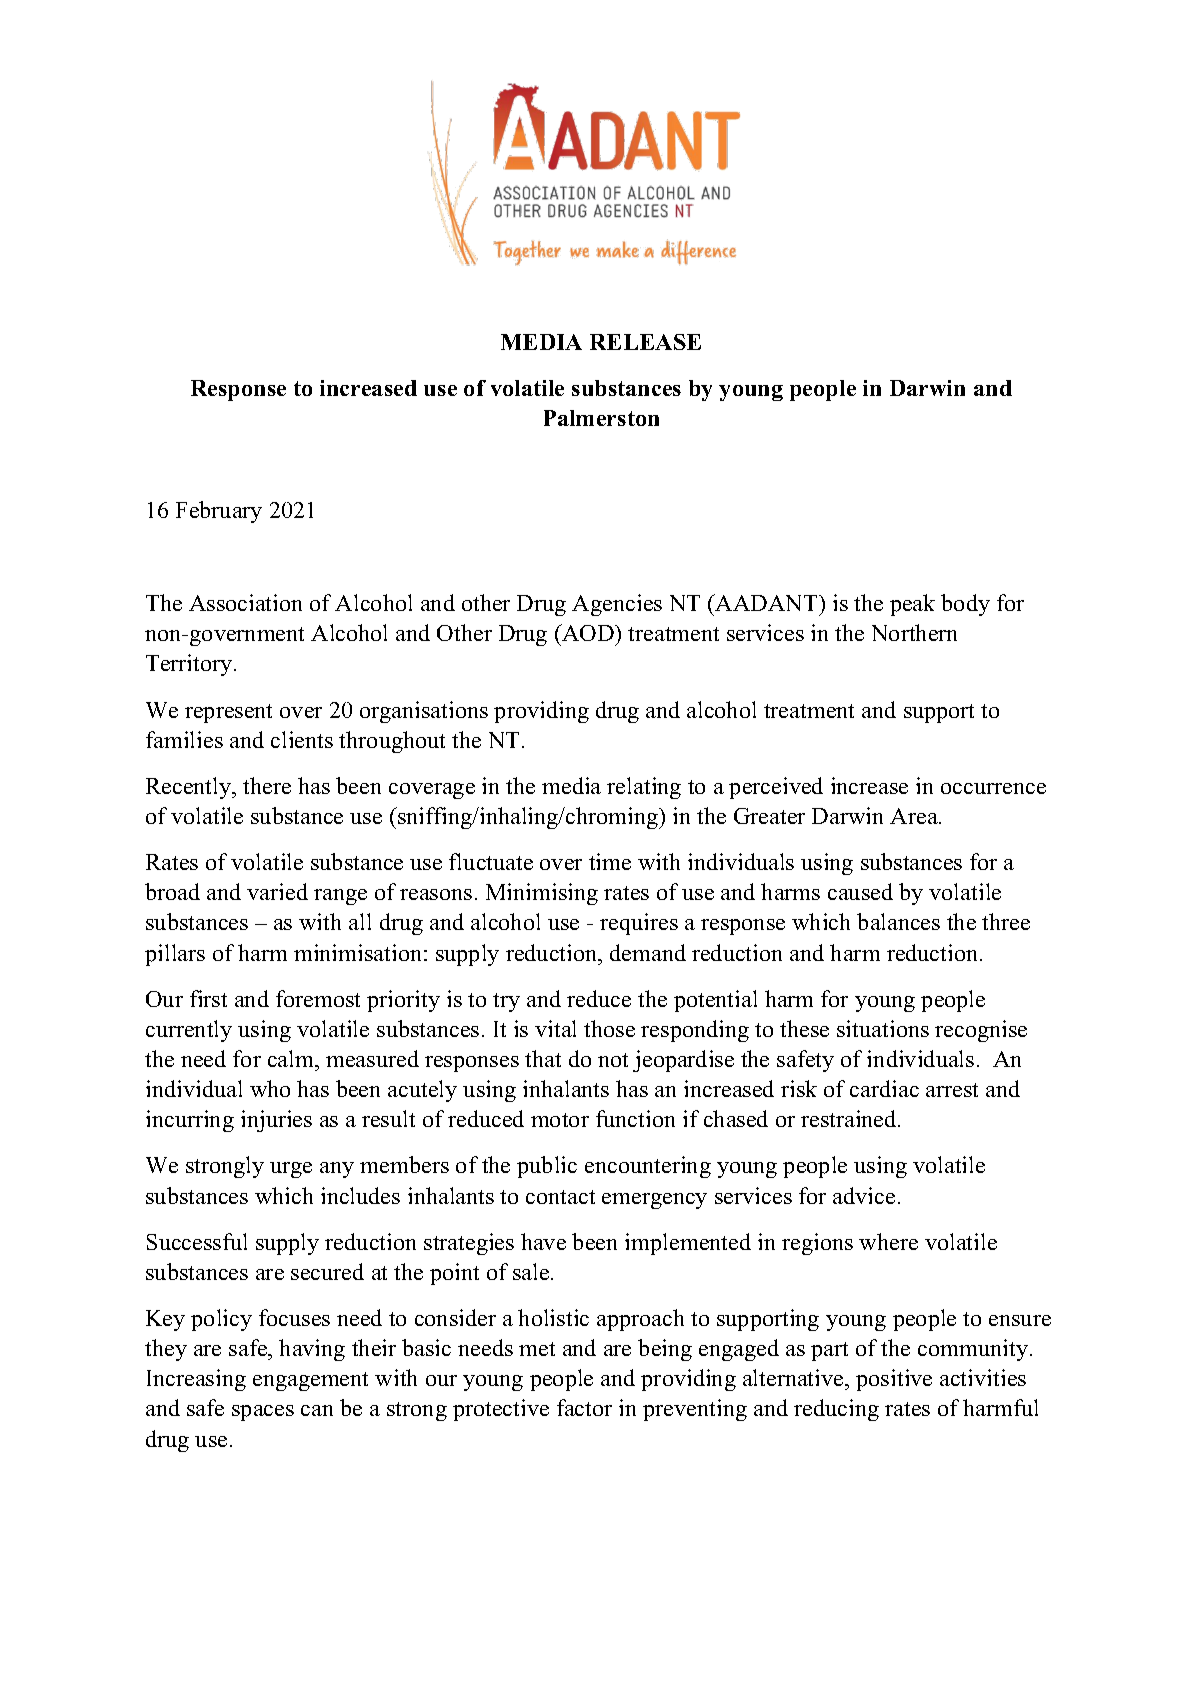 The height and width of the screenshot is (1702, 1203). Describe the element at coordinates (584, 1407) in the screenshot. I see `factor` at that location.
